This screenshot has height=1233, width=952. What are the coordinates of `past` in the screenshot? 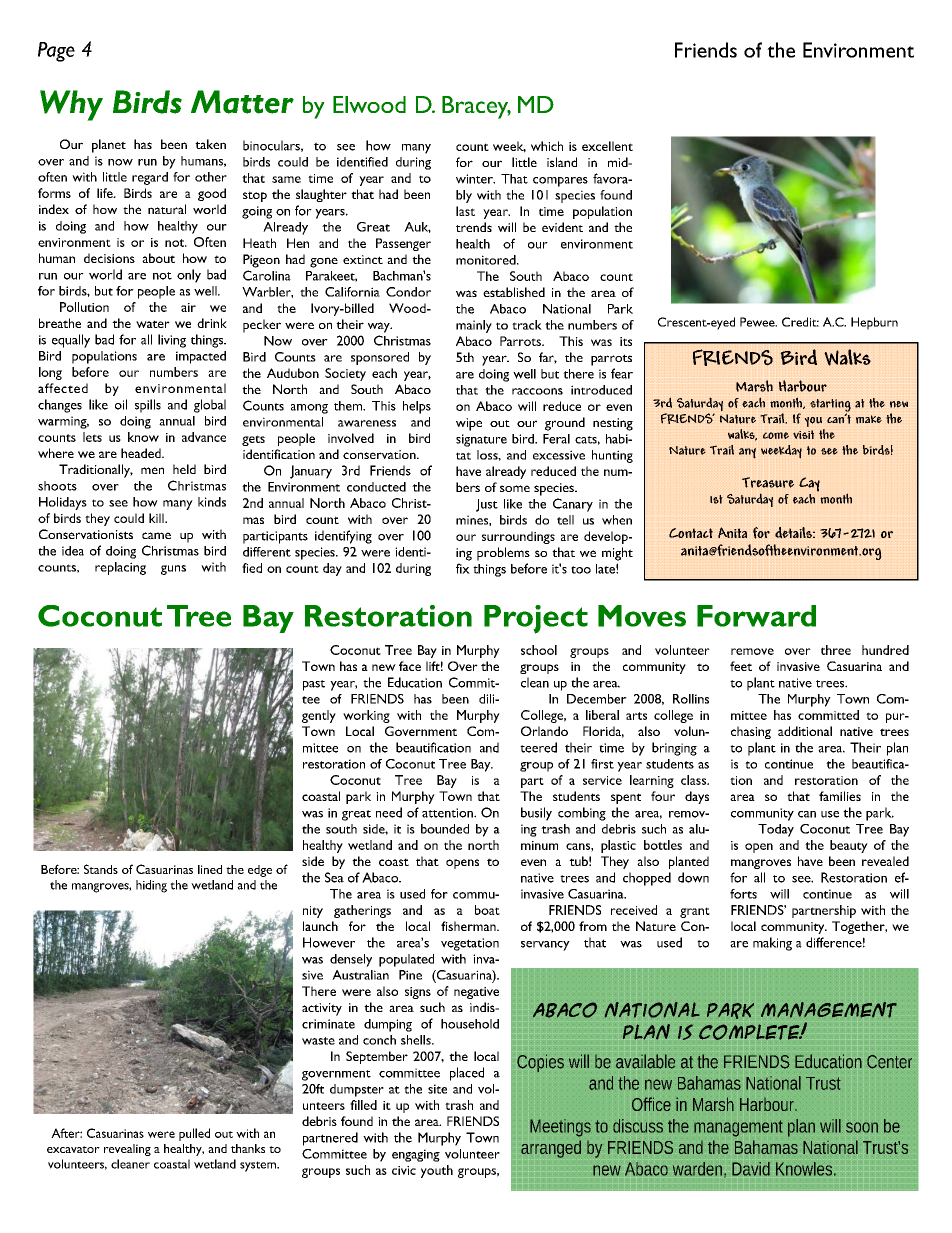 It's located at (314, 685).
